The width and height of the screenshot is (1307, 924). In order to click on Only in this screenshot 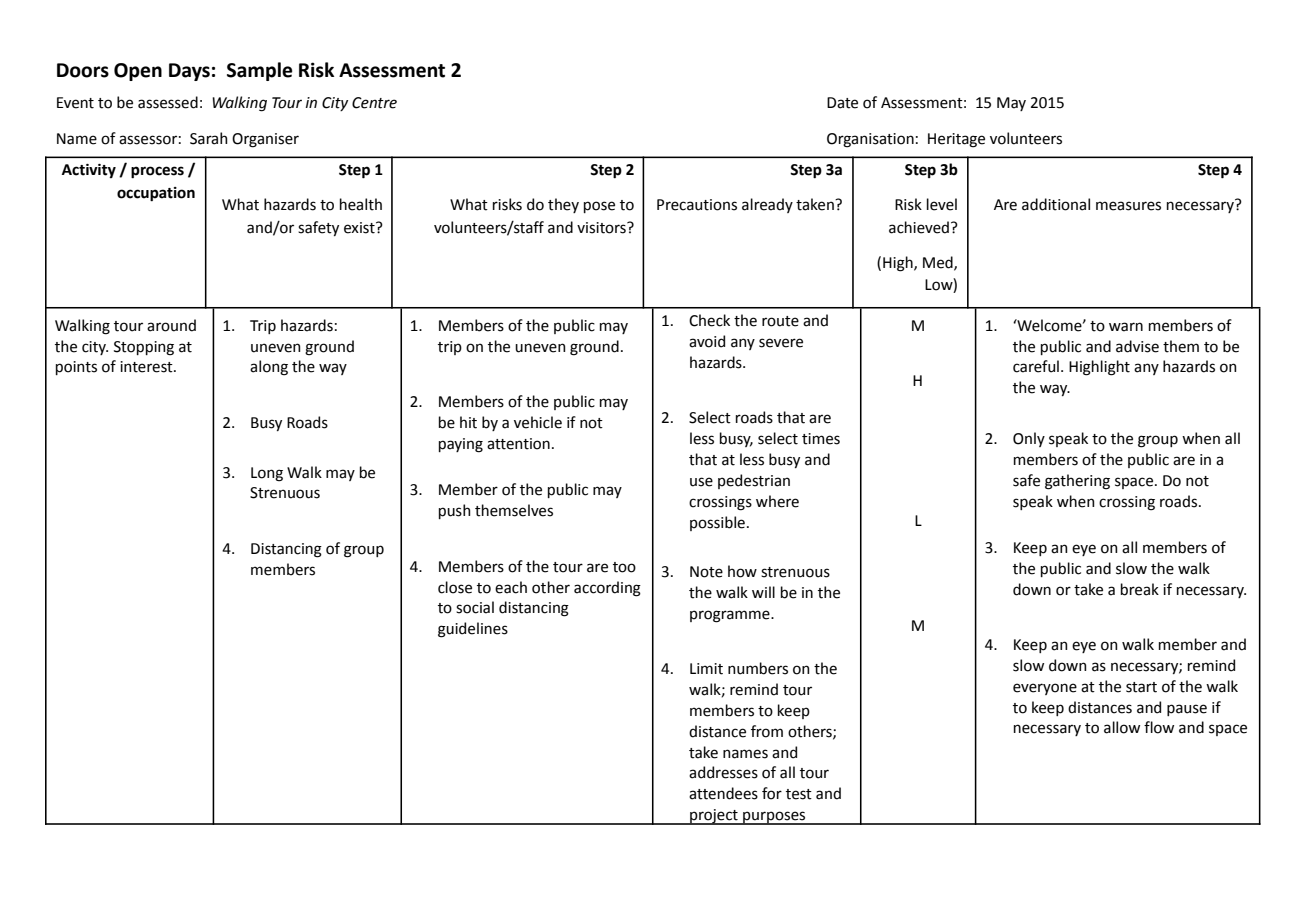, I will do `click(1029, 439)`.
